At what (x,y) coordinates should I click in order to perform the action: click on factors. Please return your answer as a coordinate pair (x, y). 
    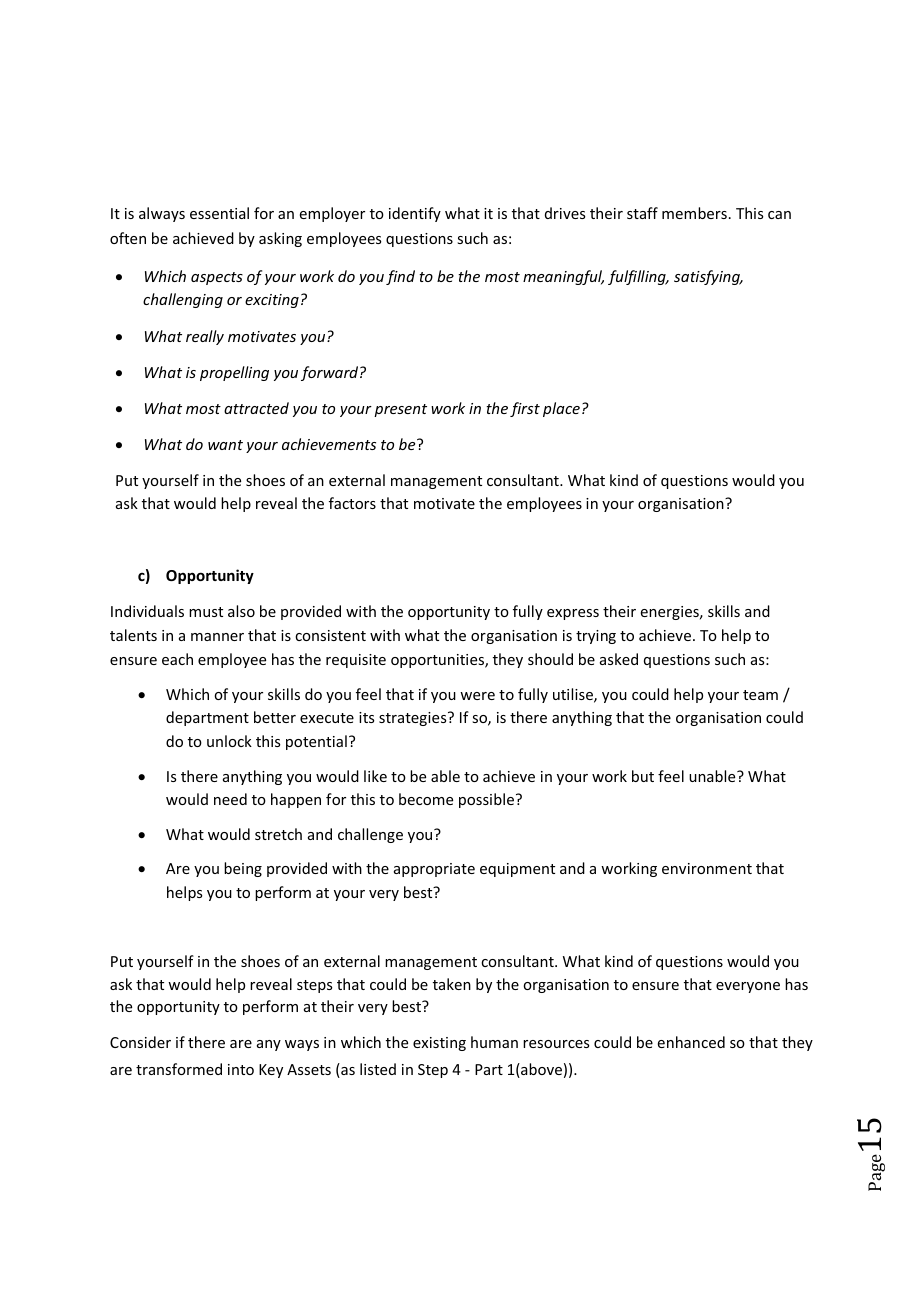
    Looking at the image, I should click on (352, 503).
